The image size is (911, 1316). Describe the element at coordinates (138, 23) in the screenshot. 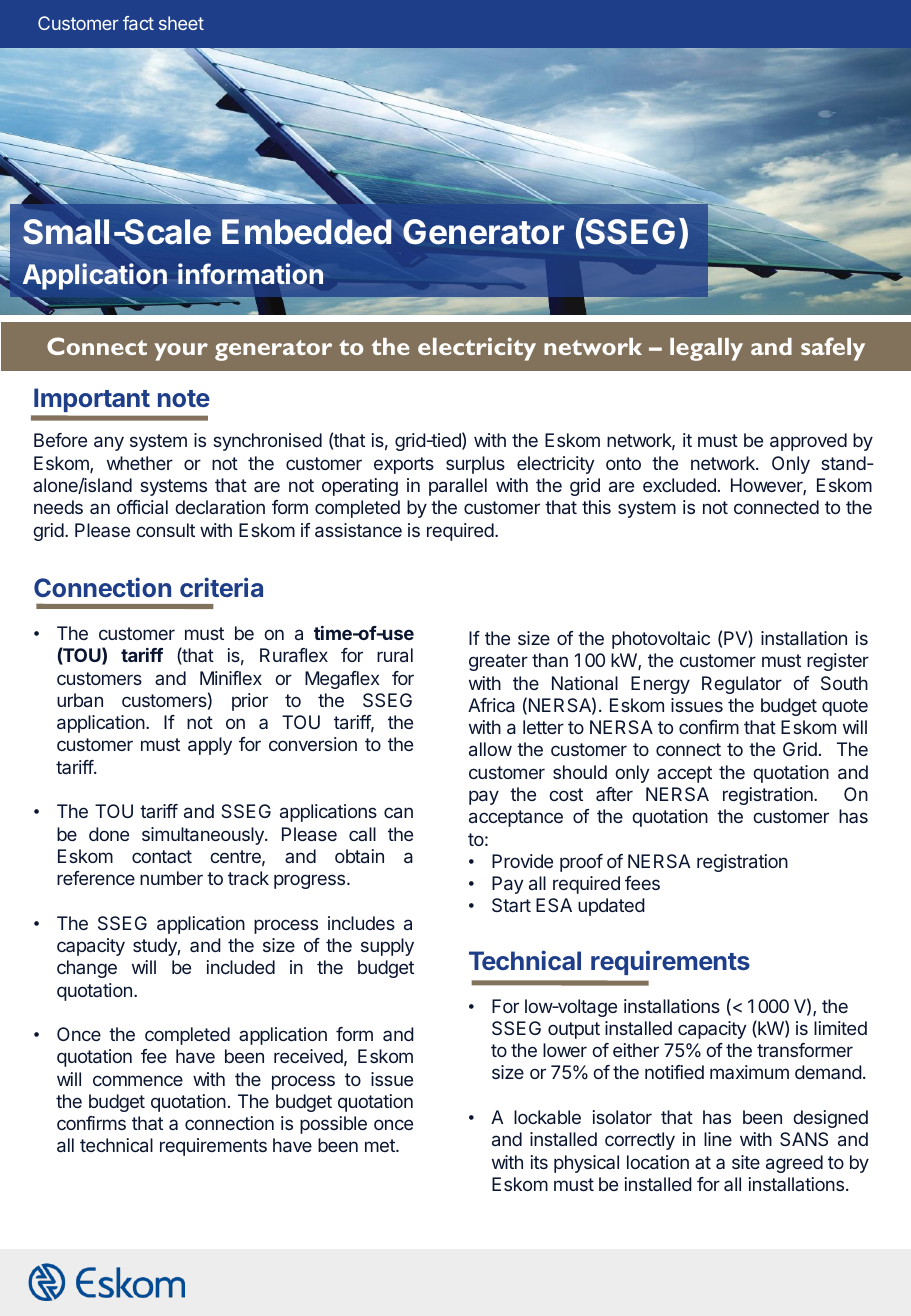

I see `fact` at that location.
